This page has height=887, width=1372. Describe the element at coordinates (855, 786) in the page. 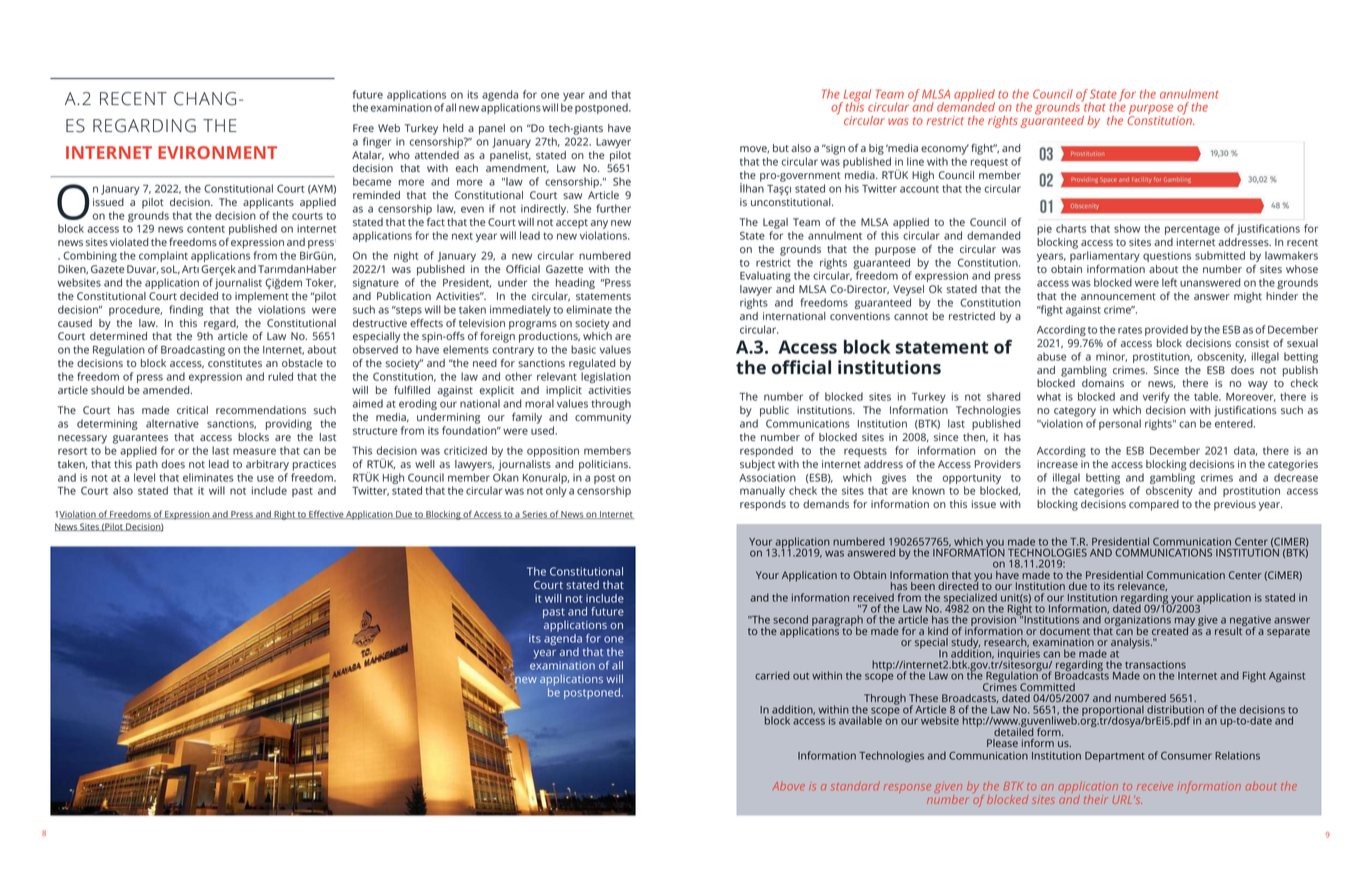

I see `standard` at that location.
